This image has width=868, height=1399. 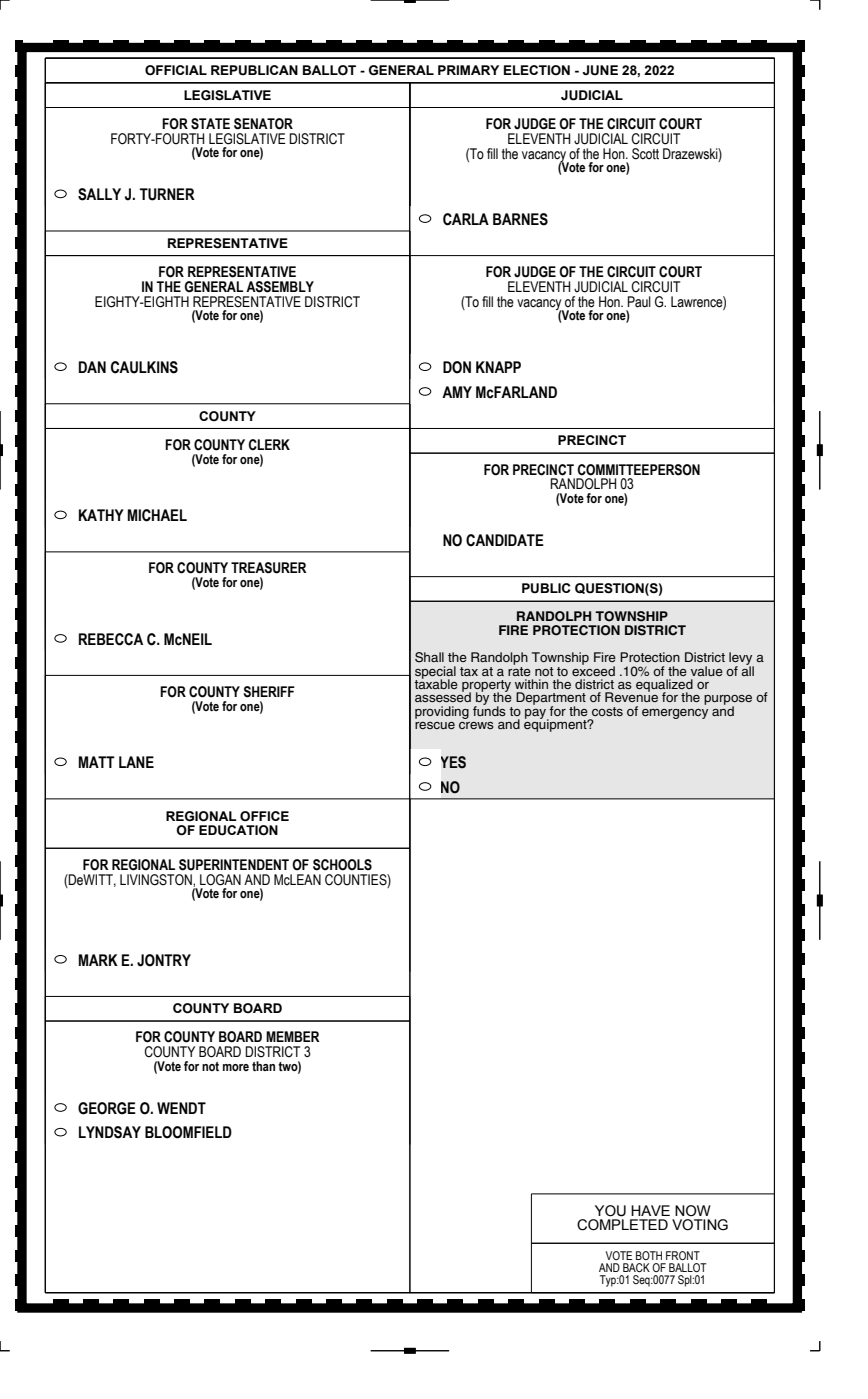 What do you see at coordinates (429, 657) in the image?
I see `Shall` at bounding box center [429, 657].
